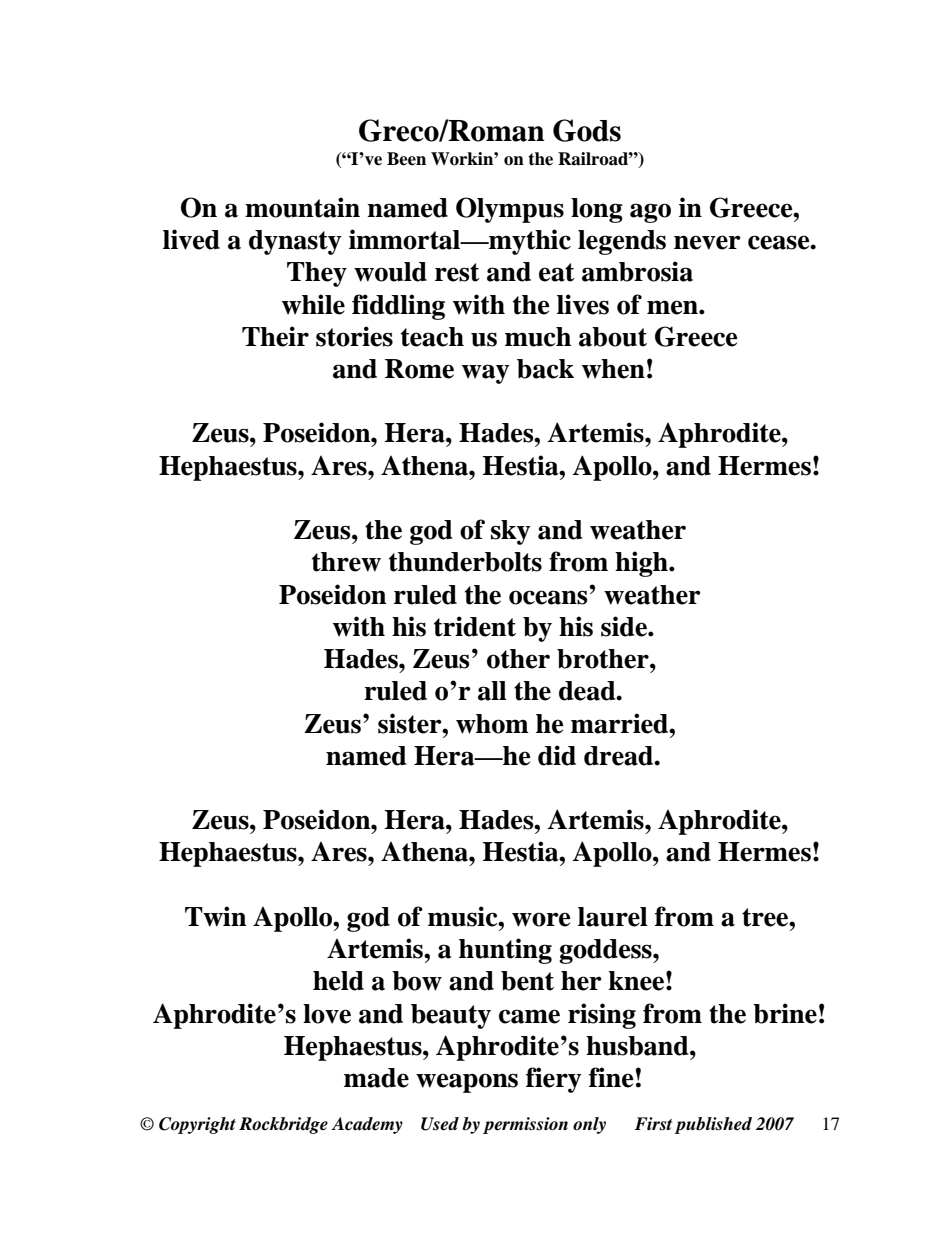 The height and width of the screenshot is (1233, 952). Describe the element at coordinates (557, 755) in the screenshot. I see `did` at that location.
